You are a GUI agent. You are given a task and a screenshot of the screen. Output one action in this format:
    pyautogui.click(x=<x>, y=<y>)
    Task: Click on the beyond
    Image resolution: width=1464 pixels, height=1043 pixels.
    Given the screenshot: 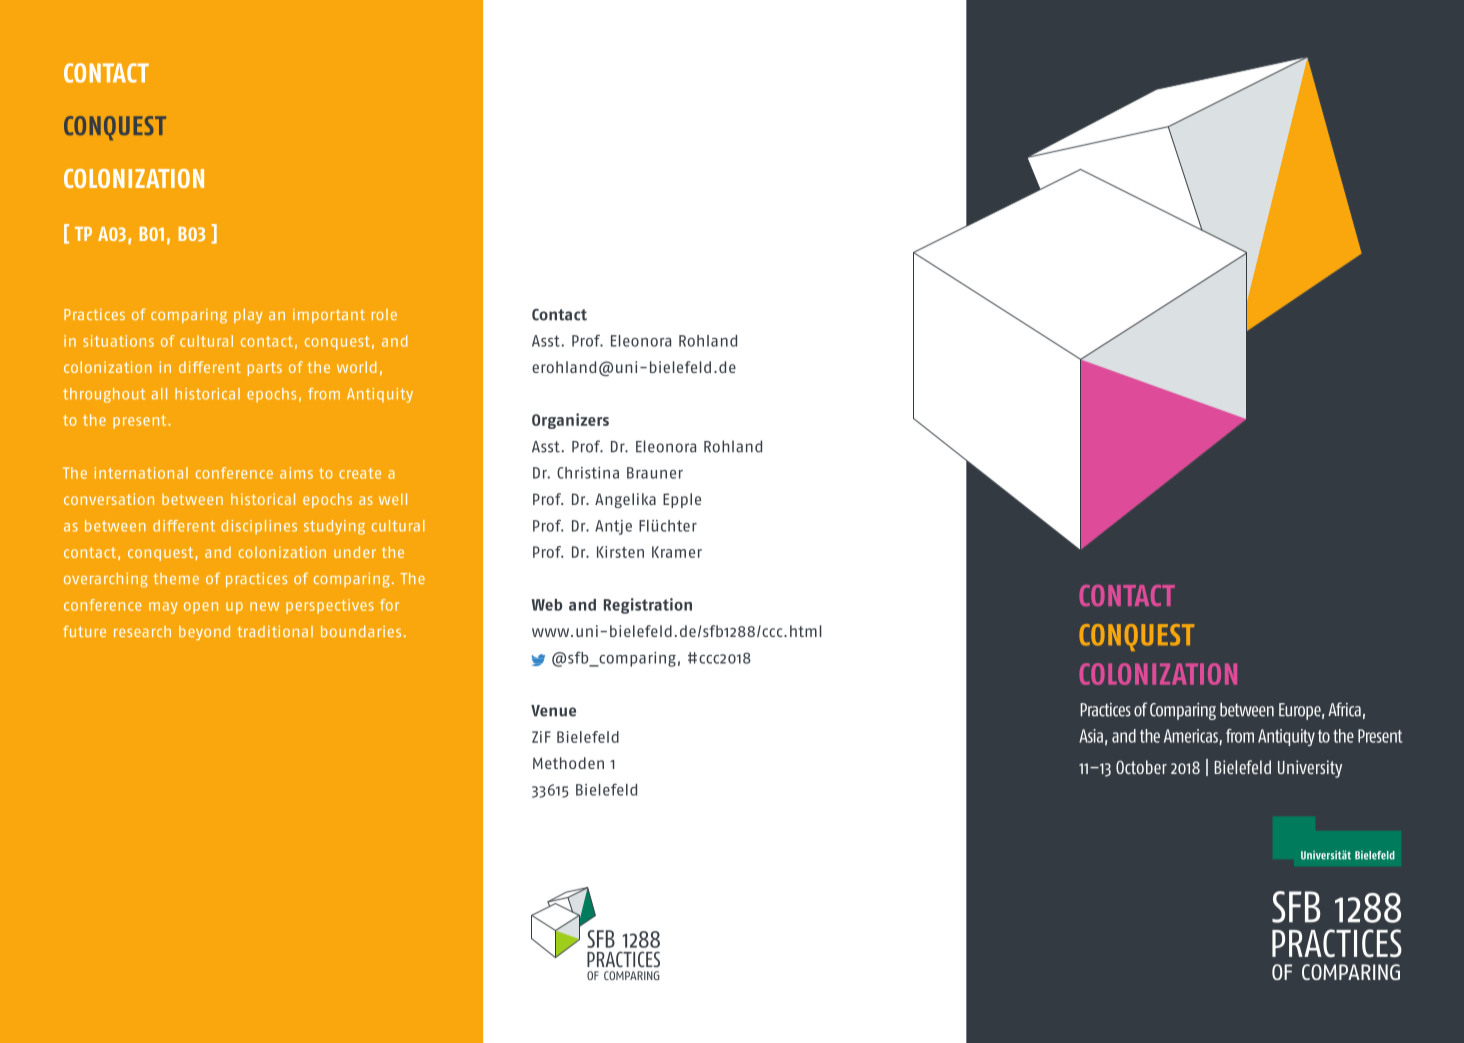 What is the action you would take?
    pyautogui.click(x=204, y=633)
